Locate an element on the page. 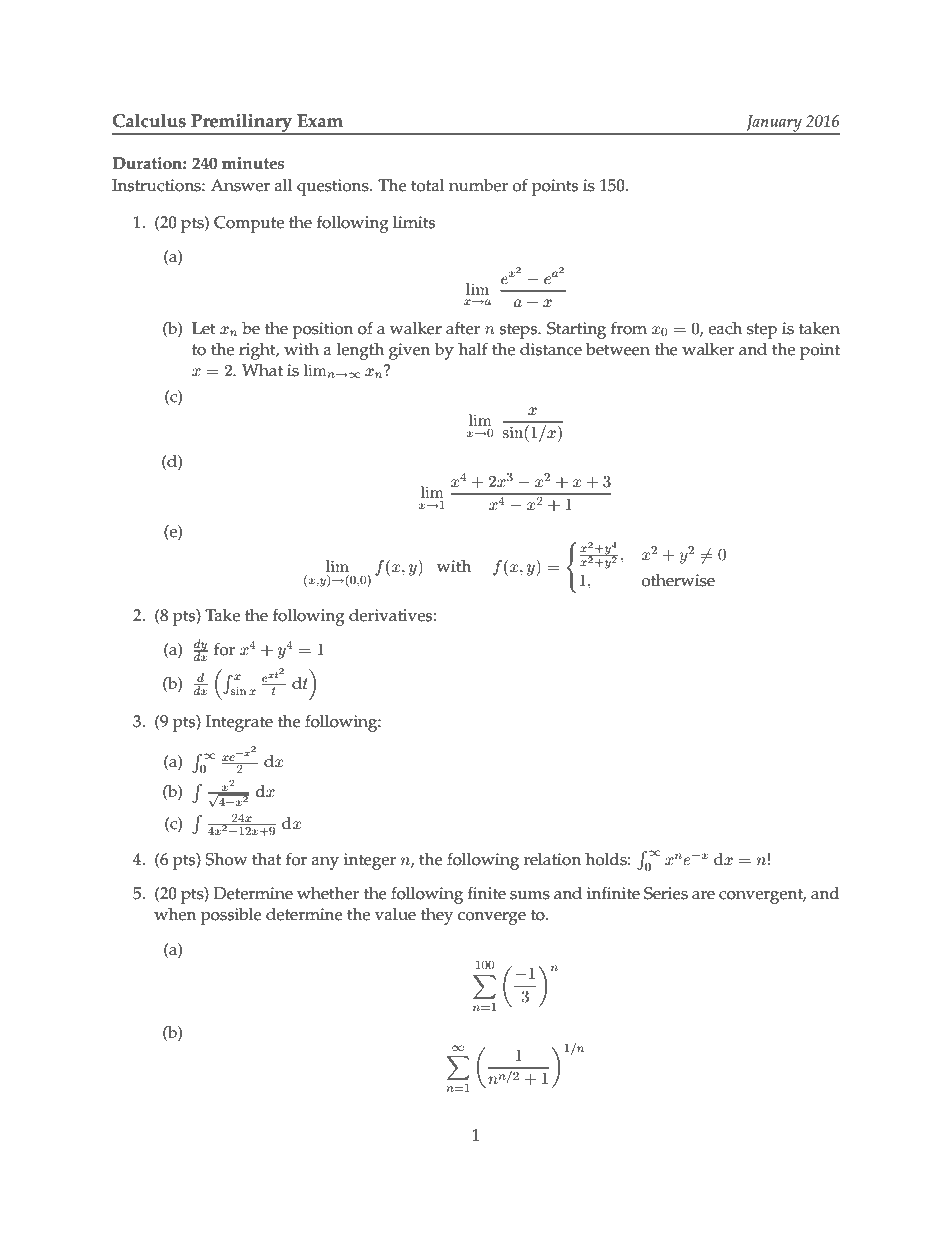  half is located at coordinates (473, 348).
